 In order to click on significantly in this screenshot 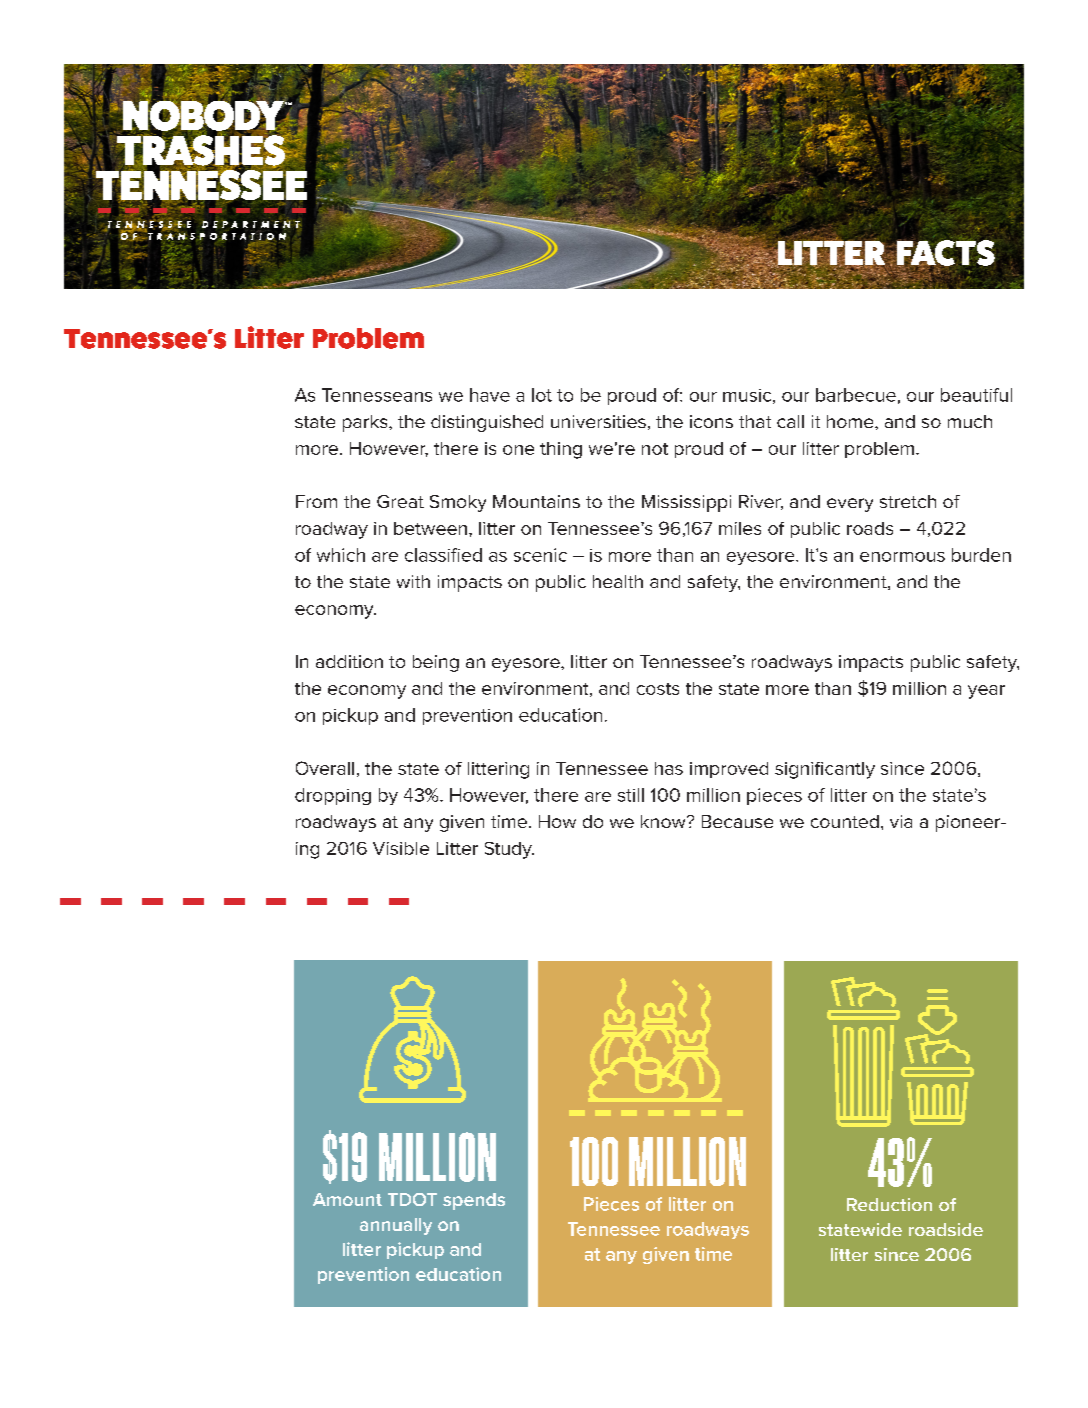, I will do `click(825, 770)`.
